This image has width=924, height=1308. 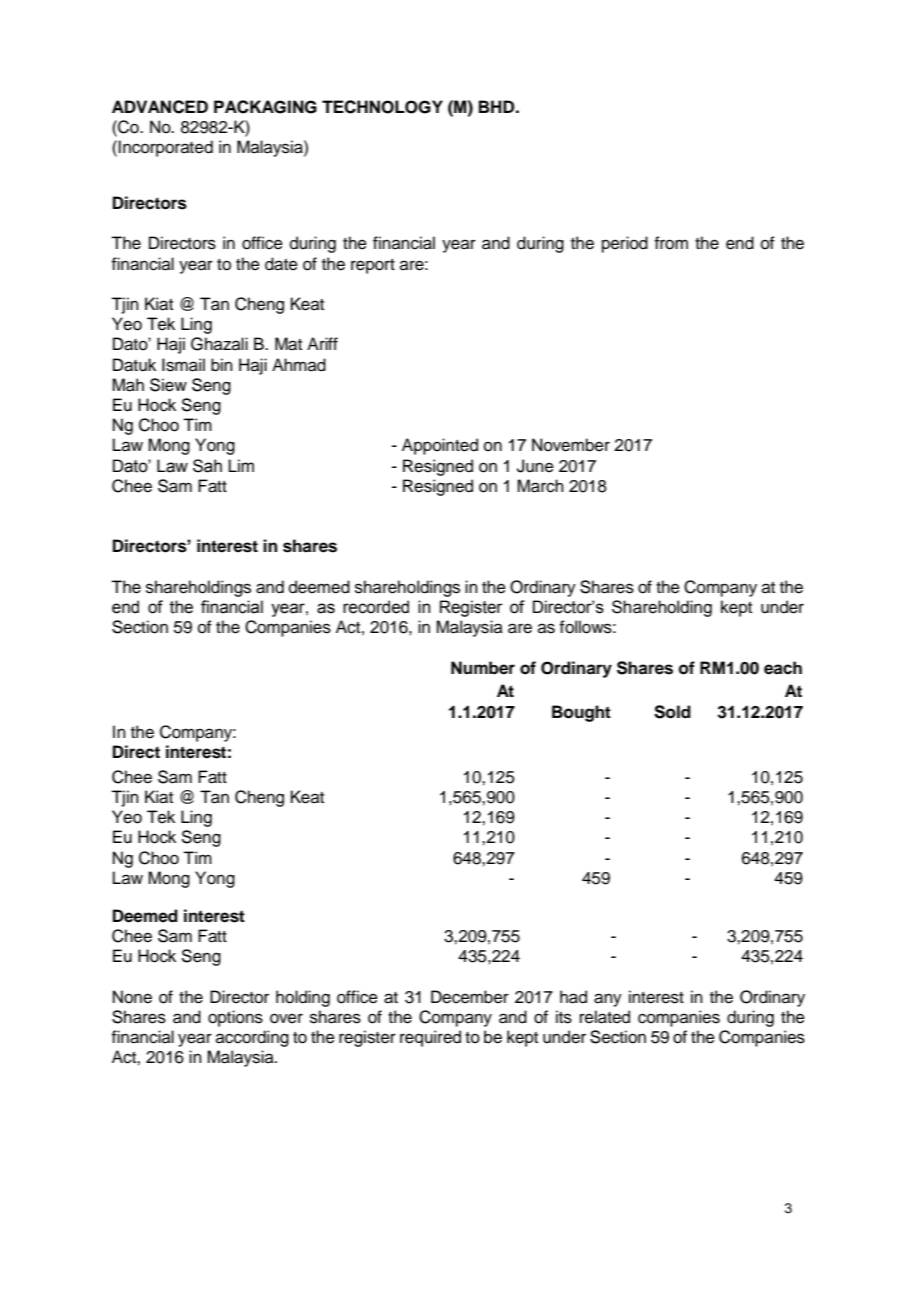 What do you see at coordinates (382, 107) in the image?
I see `TECHNOLOGY` at bounding box center [382, 107].
